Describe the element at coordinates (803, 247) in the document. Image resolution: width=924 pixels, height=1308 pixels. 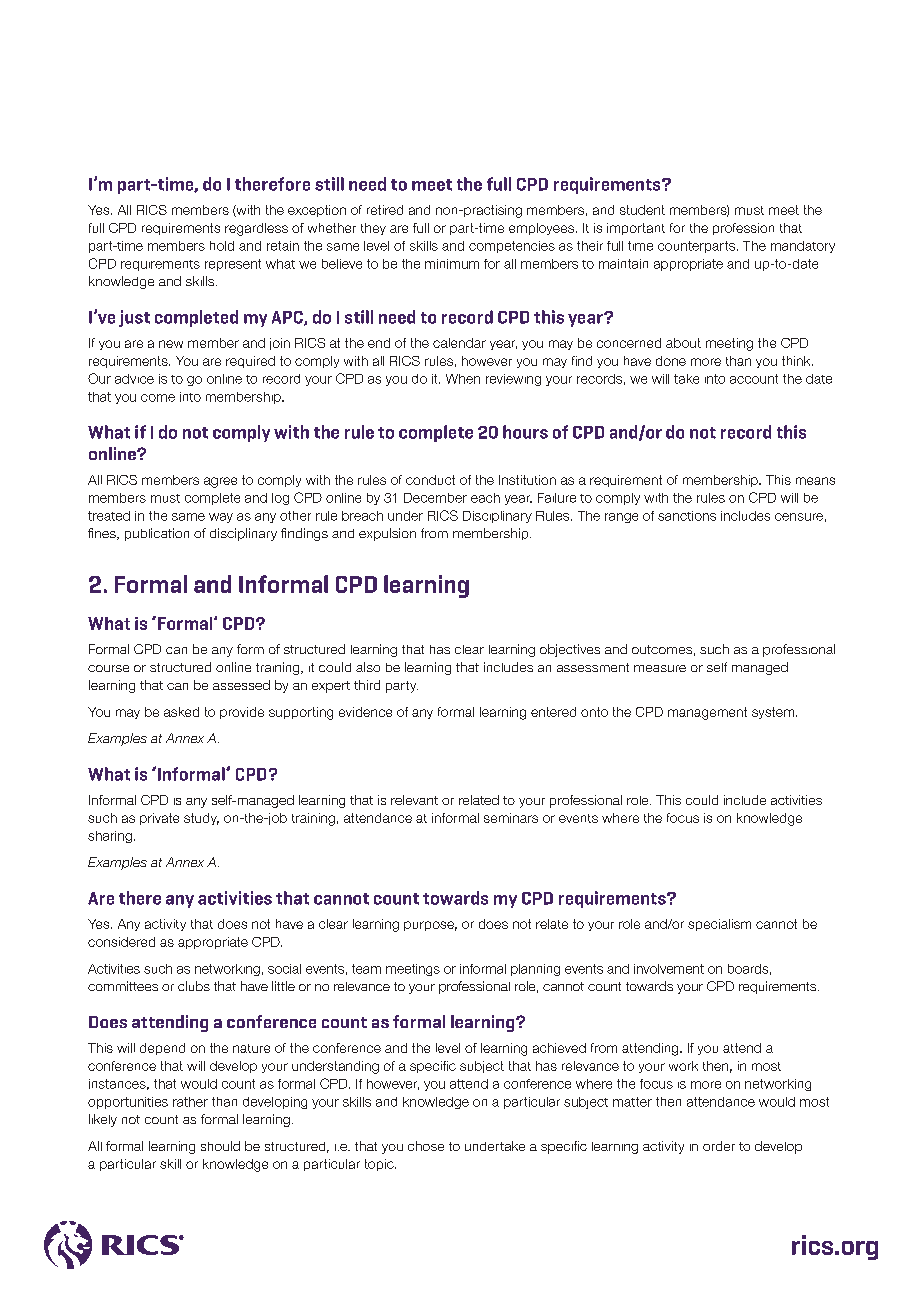
I see `mandatory` at that location.
